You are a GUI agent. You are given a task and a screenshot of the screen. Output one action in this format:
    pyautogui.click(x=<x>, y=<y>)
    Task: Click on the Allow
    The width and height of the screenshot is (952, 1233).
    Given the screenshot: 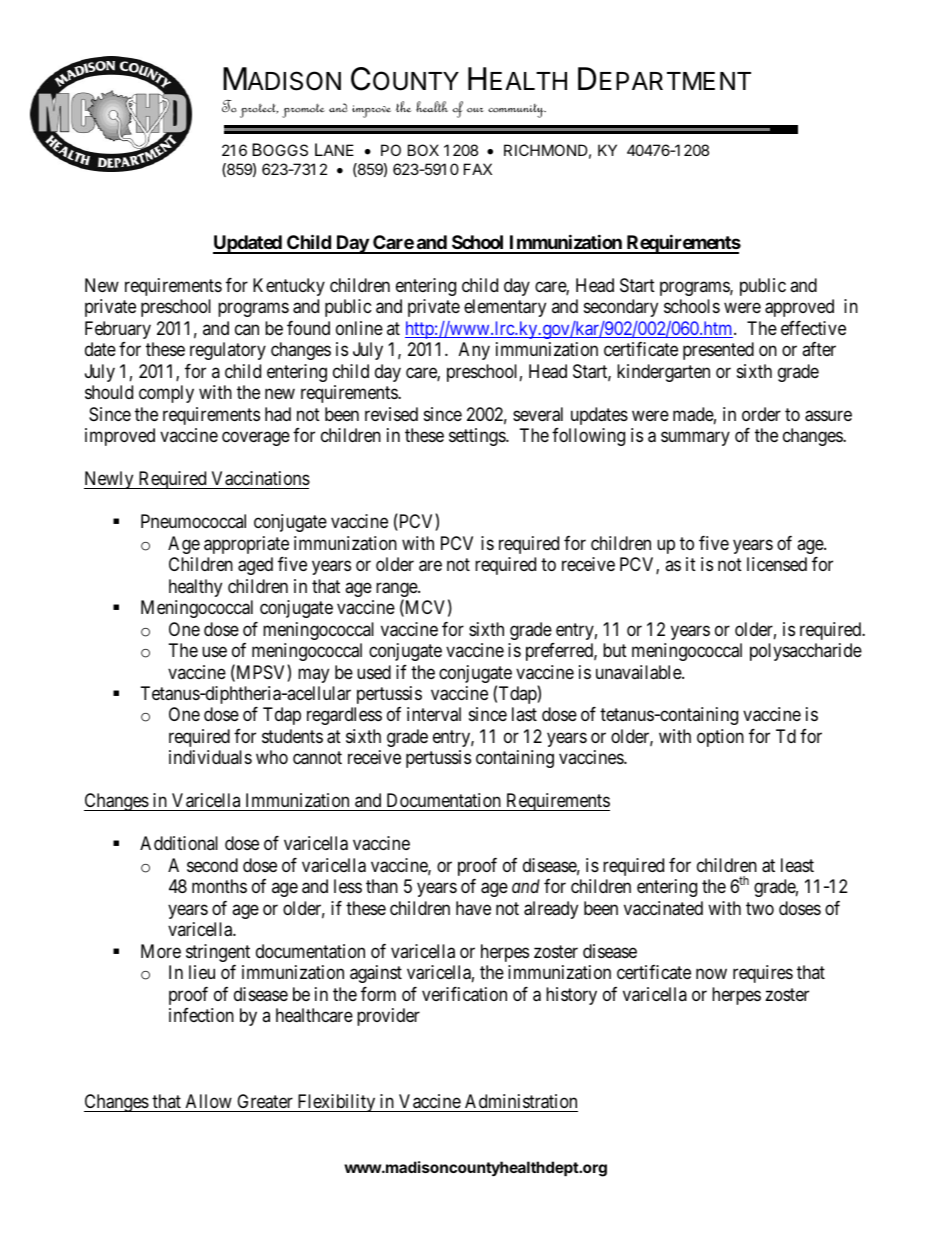 What is the action you would take?
    pyautogui.click(x=209, y=1101)
